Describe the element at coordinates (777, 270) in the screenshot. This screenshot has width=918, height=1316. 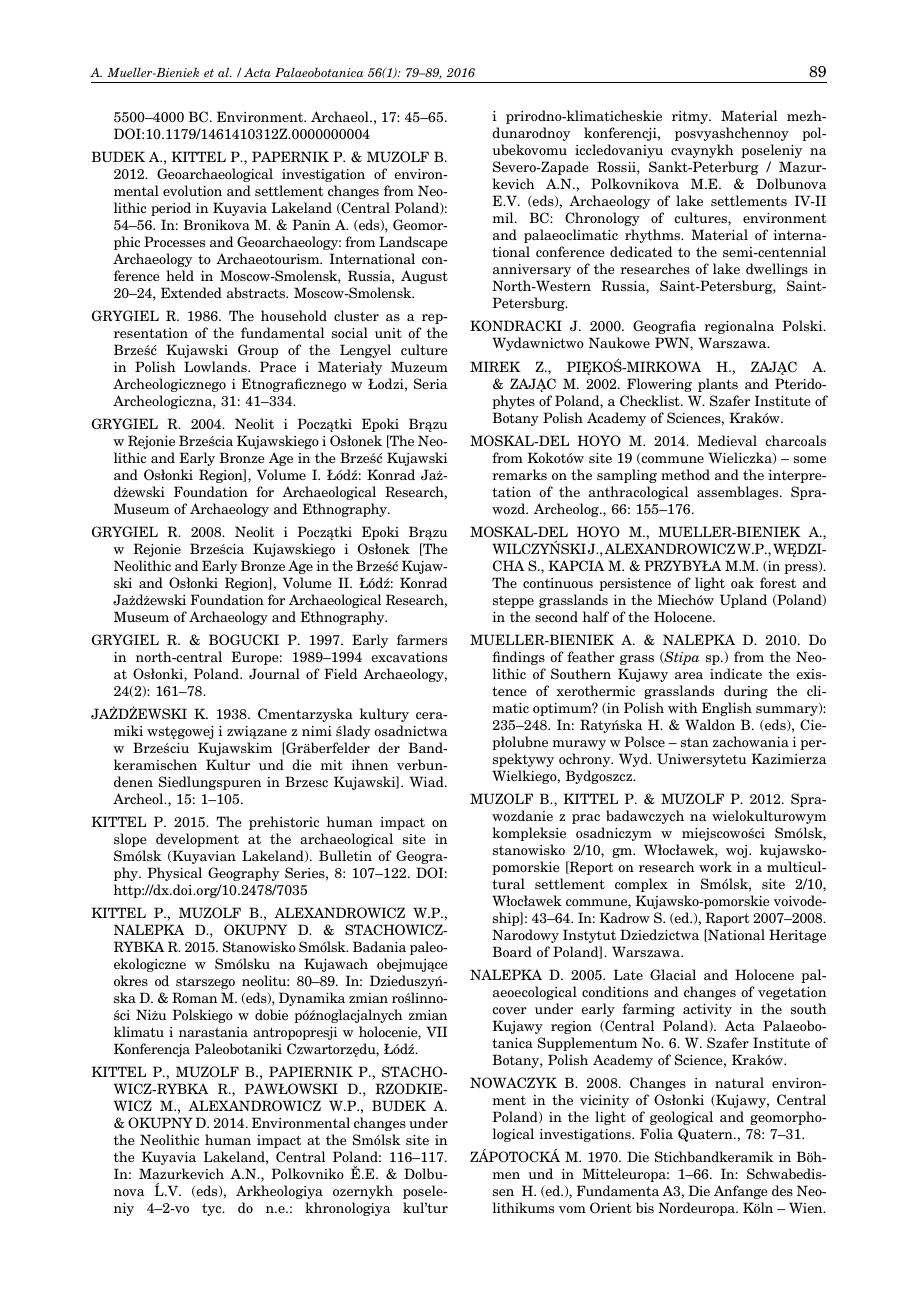
I see `dwellings` at that location.
